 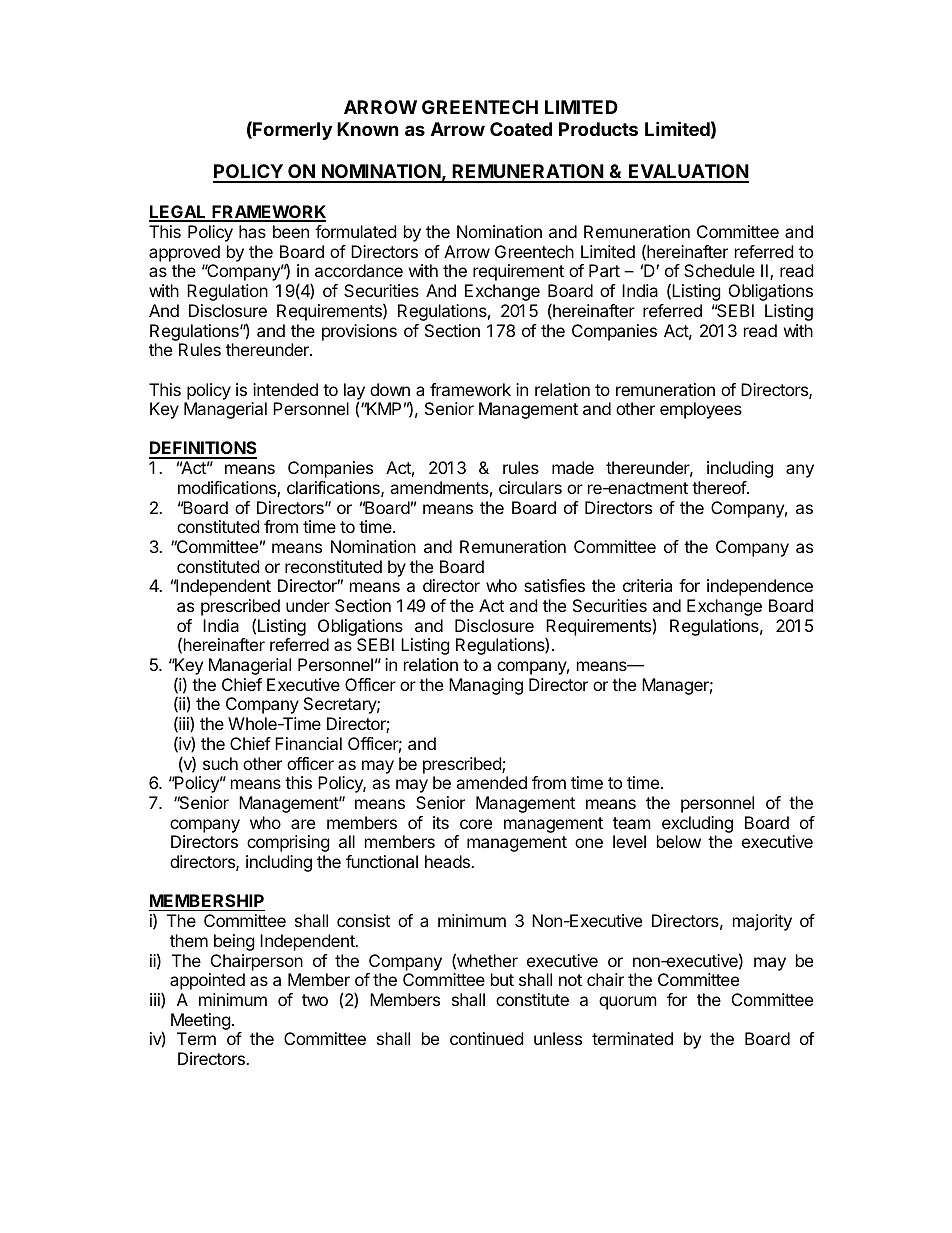 I want to click on Coated, so click(x=521, y=129).
